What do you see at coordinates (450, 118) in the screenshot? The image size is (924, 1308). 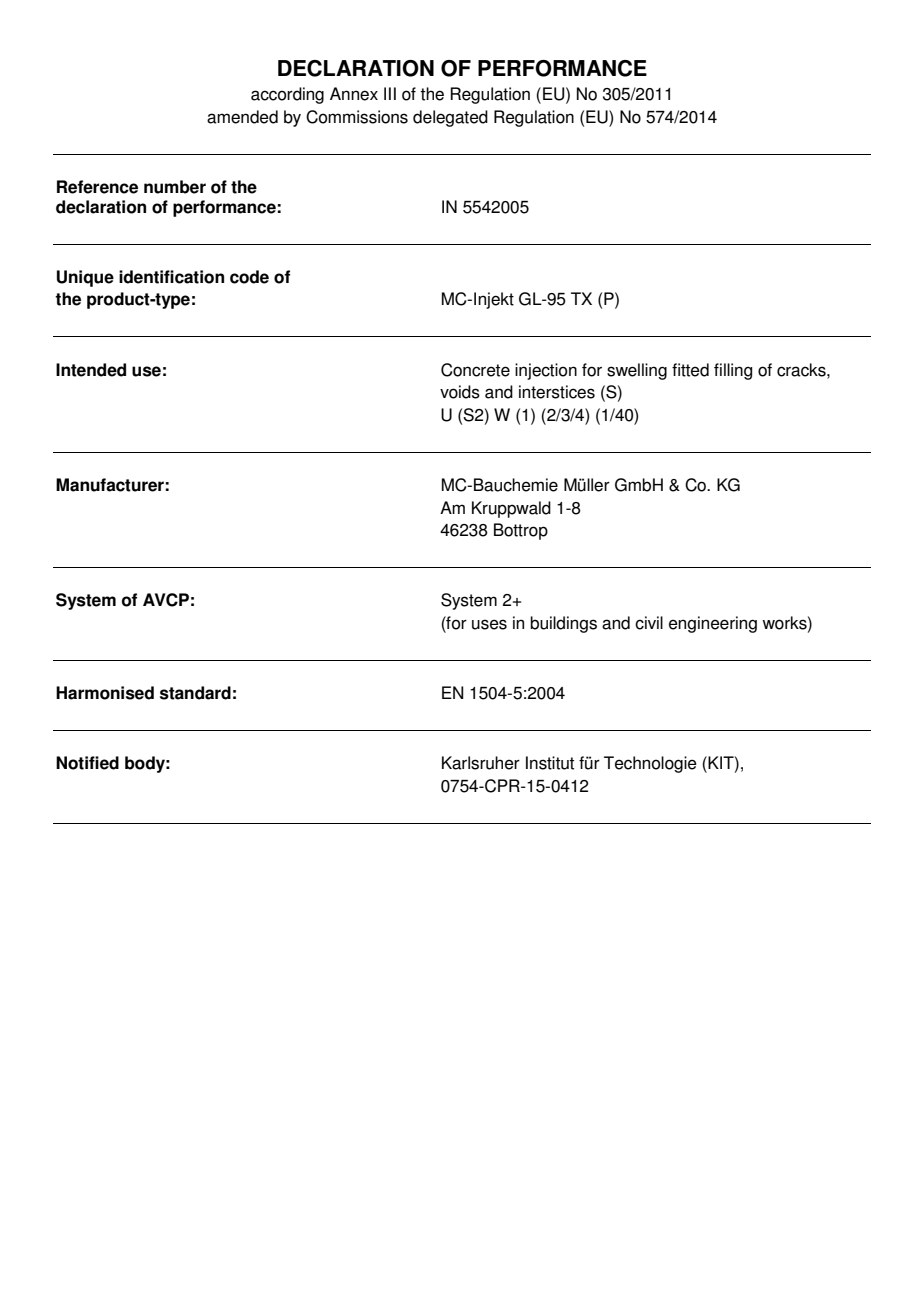 I see `delegated` at bounding box center [450, 118].
